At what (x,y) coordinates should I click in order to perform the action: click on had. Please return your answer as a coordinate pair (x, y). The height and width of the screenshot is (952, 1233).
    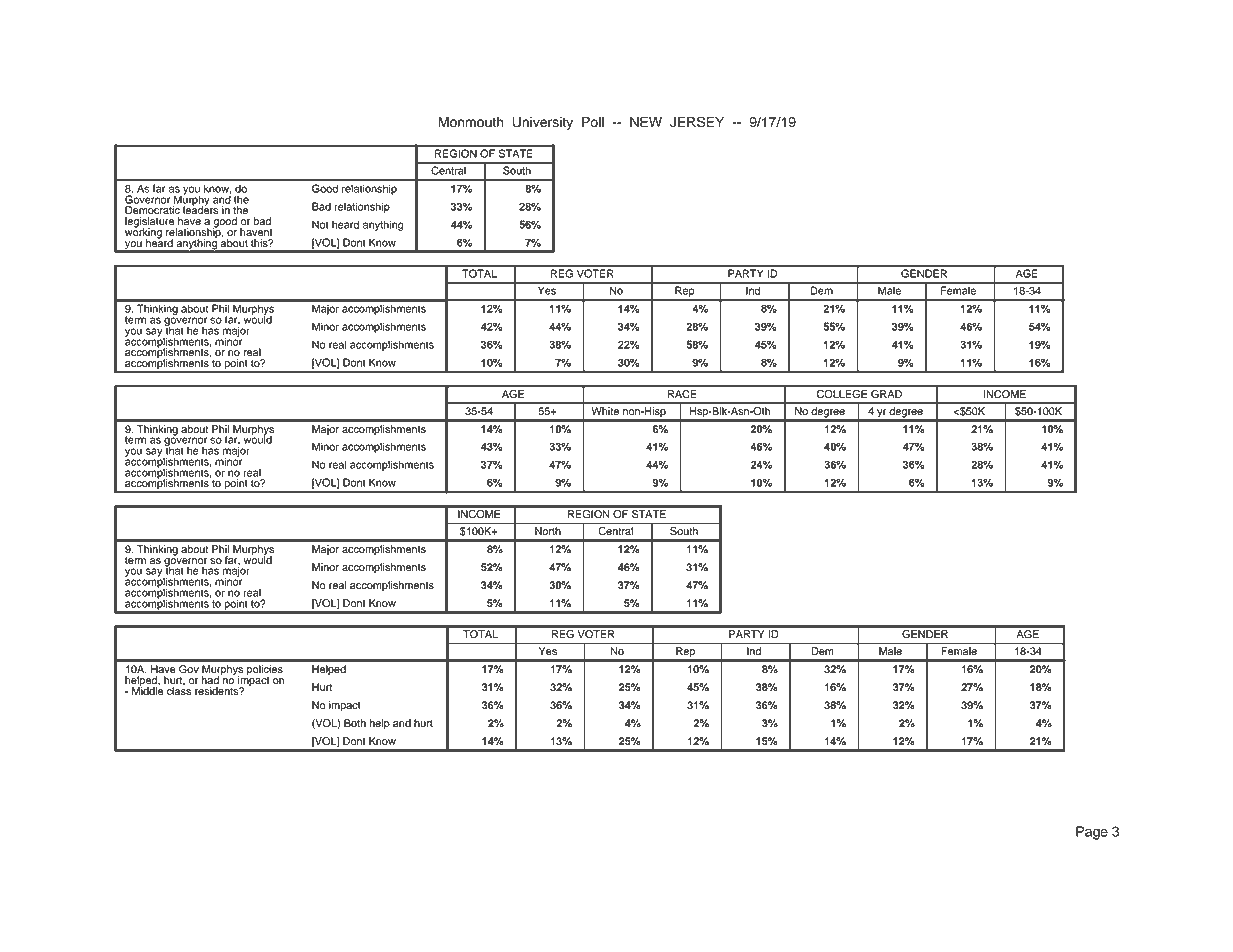
    Looking at the image, I should click on (210, 680).
